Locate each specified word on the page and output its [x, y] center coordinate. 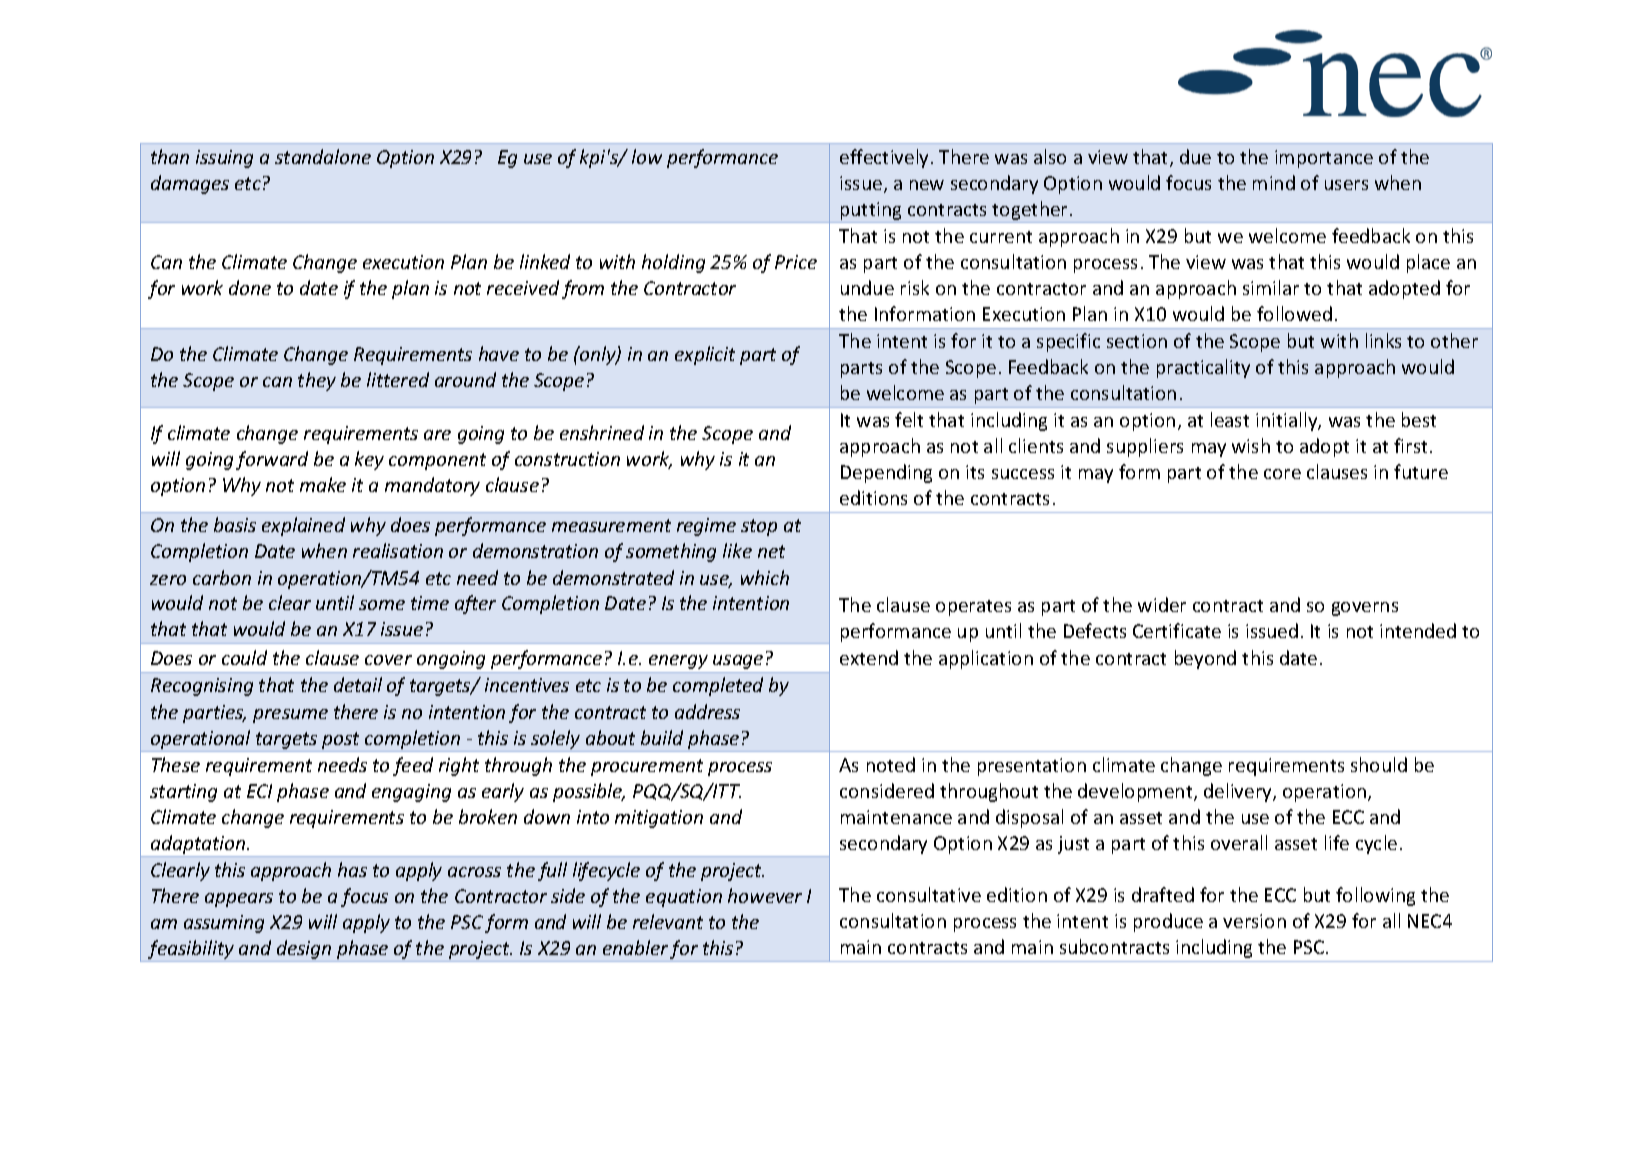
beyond [1205, 659]
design [304, 949]
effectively [886, 158]
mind [1274, 182]
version [1254, 921]
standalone [323, 156]
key [369, 460]
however [765, 895]
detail [358, 684]
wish [1251, 445]
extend [869, 657]
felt [909, 419]
